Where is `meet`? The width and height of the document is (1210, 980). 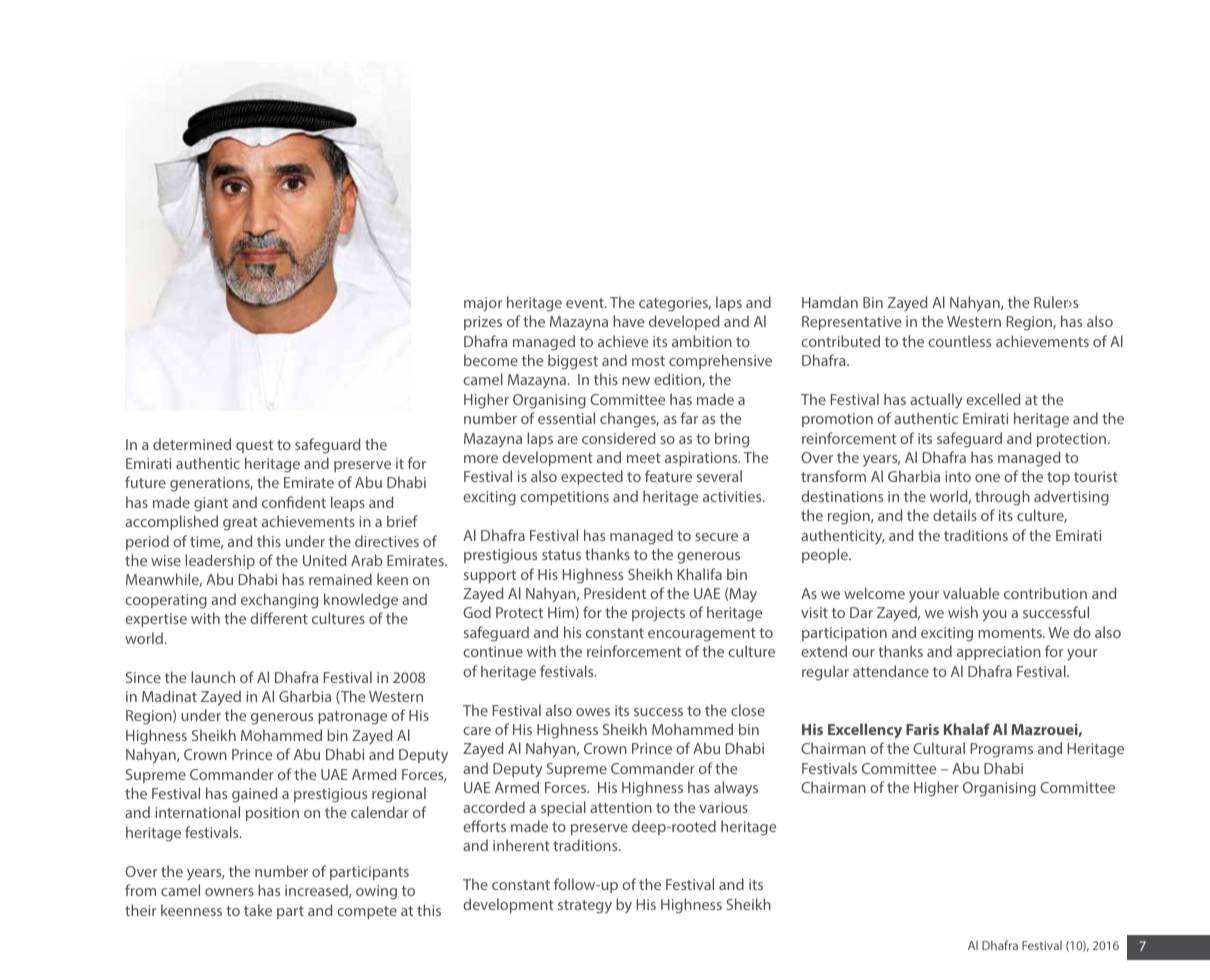
meet is located at coordinates (644, 458).
